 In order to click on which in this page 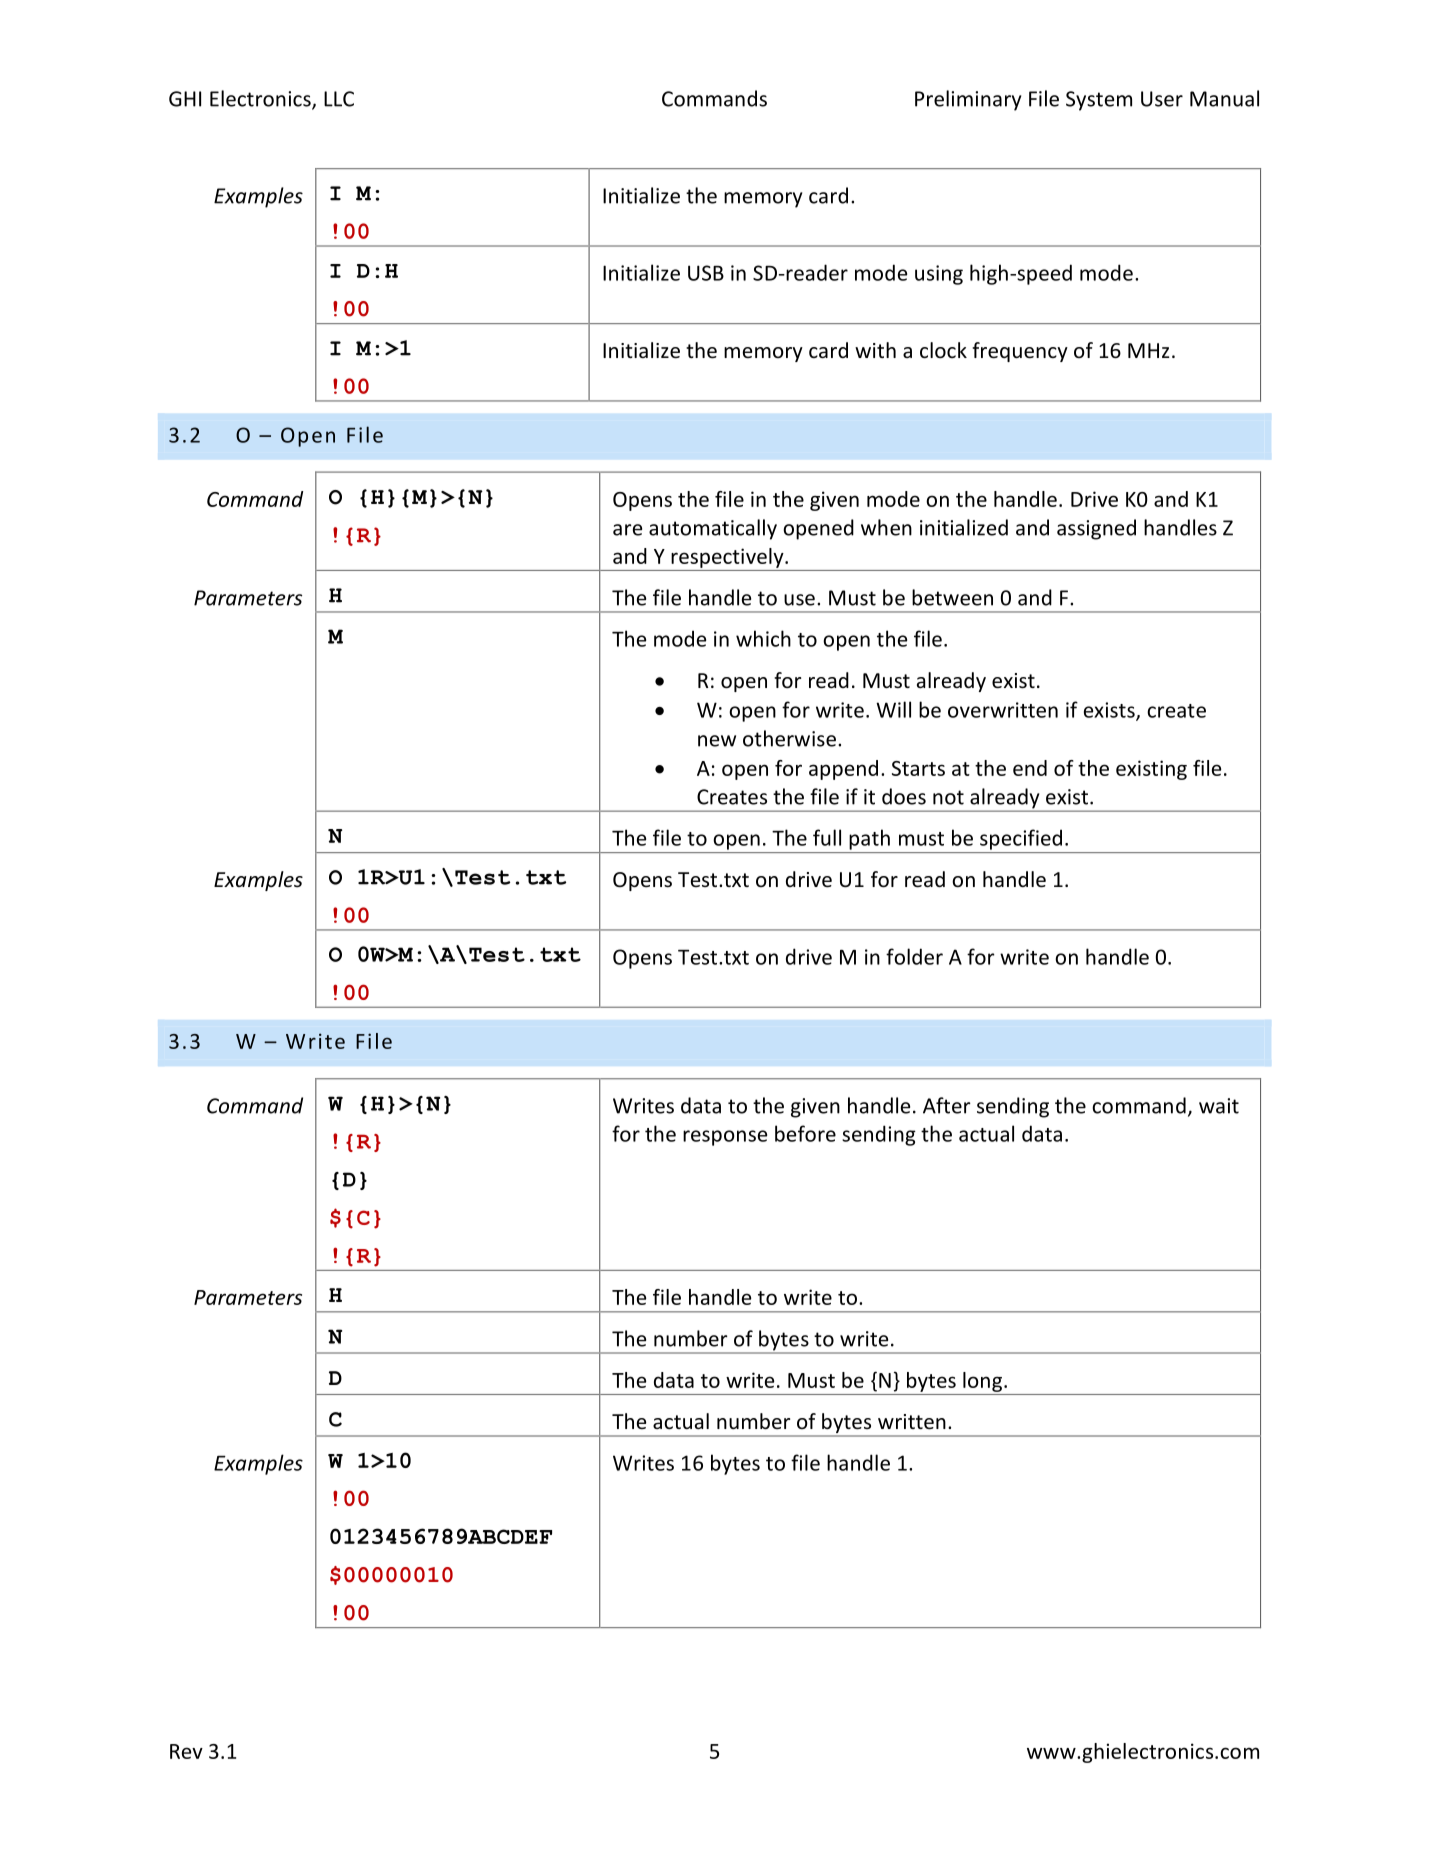, I will do `click(763, 638)`.
